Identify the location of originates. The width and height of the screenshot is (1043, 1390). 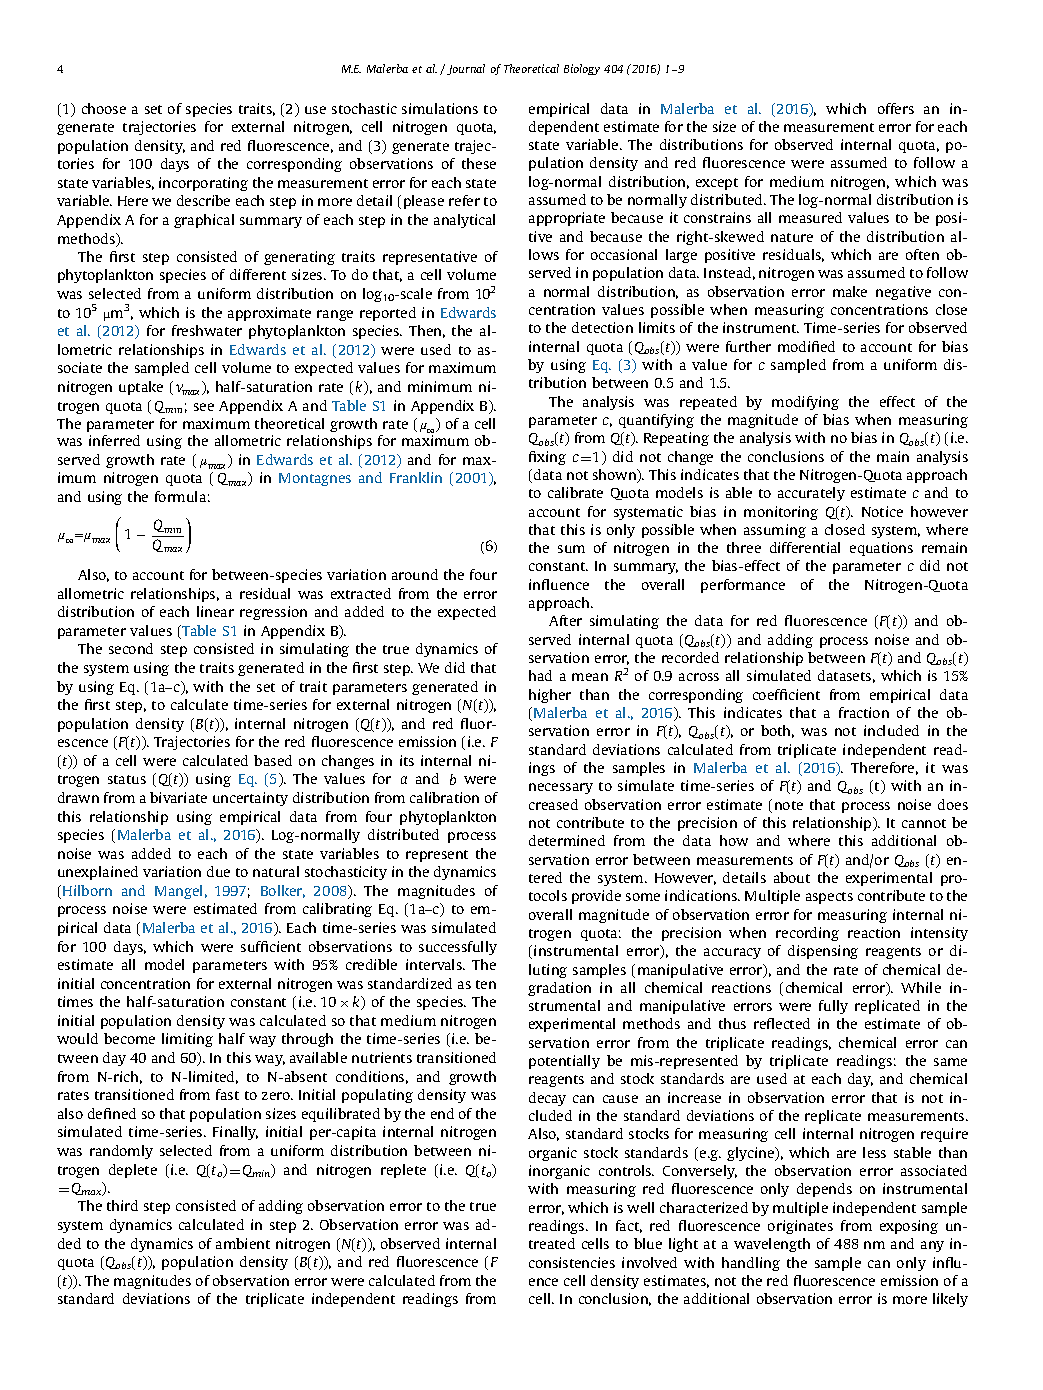
(800, 1227).
